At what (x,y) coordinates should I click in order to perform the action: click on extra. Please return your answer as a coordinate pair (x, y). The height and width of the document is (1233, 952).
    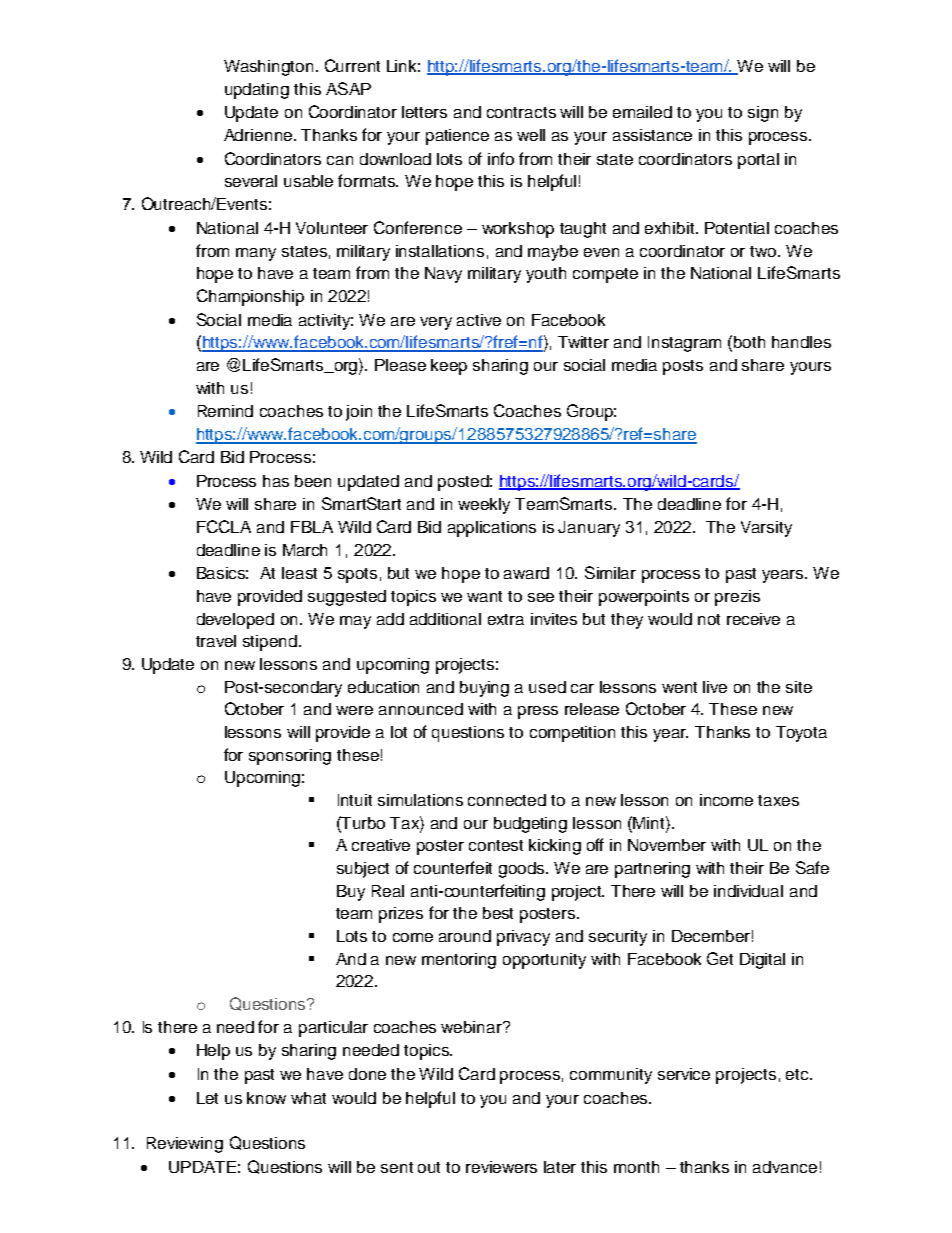
    Looking at the image, I should click on (506, 619).
